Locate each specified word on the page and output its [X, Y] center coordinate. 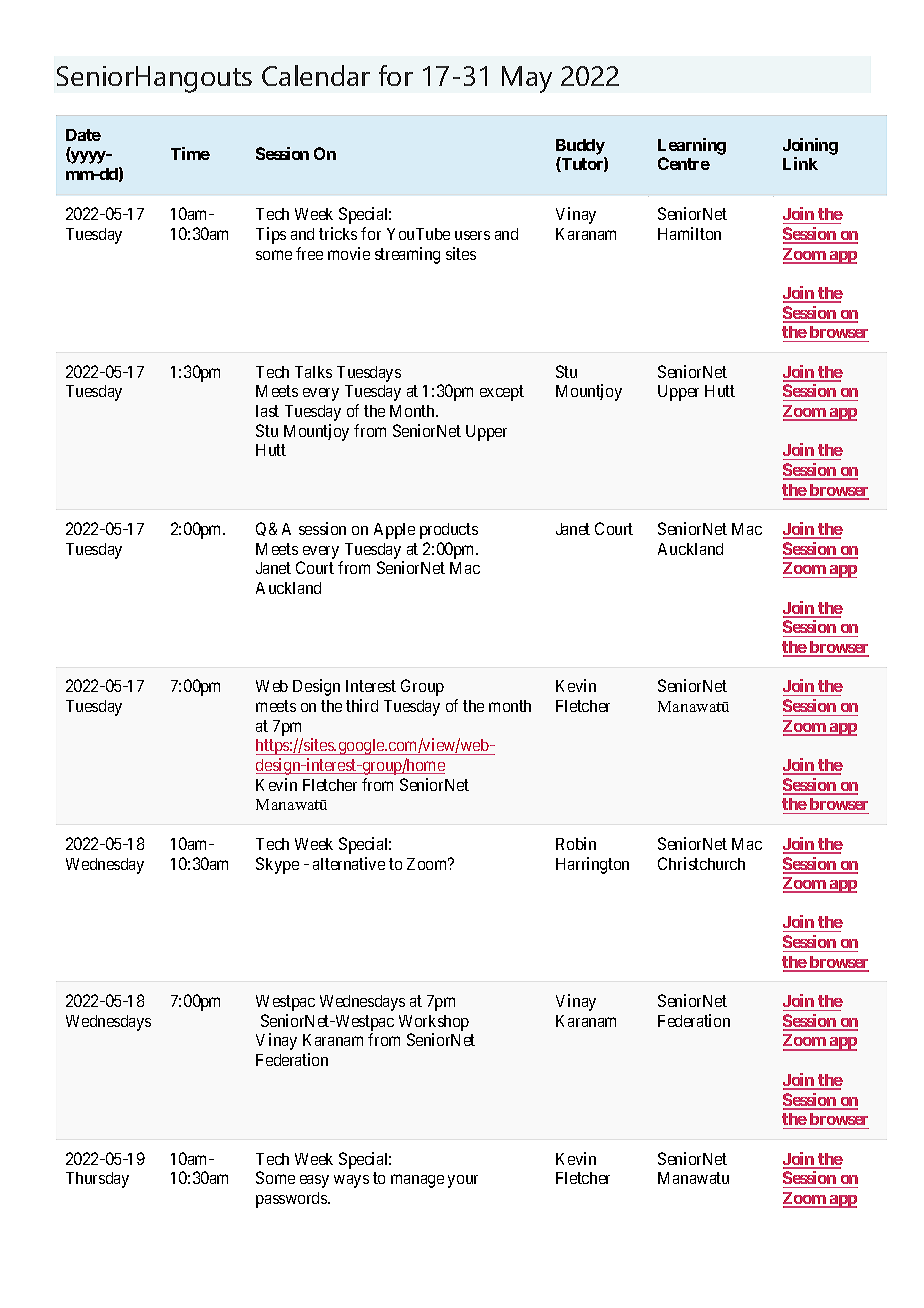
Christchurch [701, 863]
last [267, 411]
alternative [349, 863]
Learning [692, 146]
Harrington [592, 865]
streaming [407, 255]
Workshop [434, 1024]
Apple [394, 531]
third [362, 705]
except [502, 393]
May [527, 79]
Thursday [97, 1180]
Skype [277, 865]
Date [83, 135]
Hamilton [689, 233]
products [449, 531]
